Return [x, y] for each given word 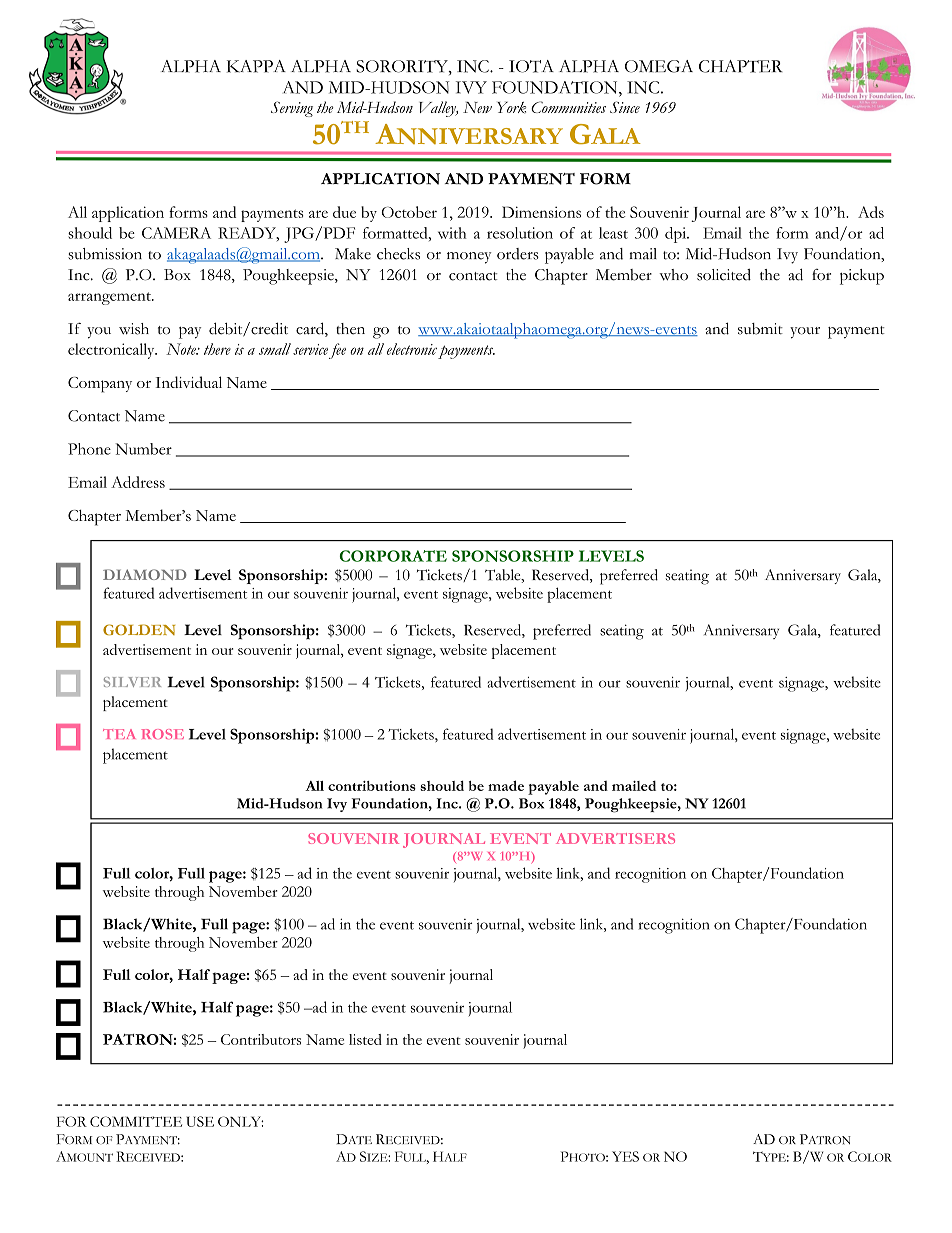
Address [138, 482]
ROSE [162, 734]
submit [760, 329]
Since [625, 107]
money [469, 258]
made [506, 785]
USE [200, 1121]
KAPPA [256, 66]
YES [625, 1156]
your [805, 333]
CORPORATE [393, 556]
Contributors [261, 1039]
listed [365, 1039]
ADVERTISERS [615, 838]
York [511, 108]
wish [134, 329]
